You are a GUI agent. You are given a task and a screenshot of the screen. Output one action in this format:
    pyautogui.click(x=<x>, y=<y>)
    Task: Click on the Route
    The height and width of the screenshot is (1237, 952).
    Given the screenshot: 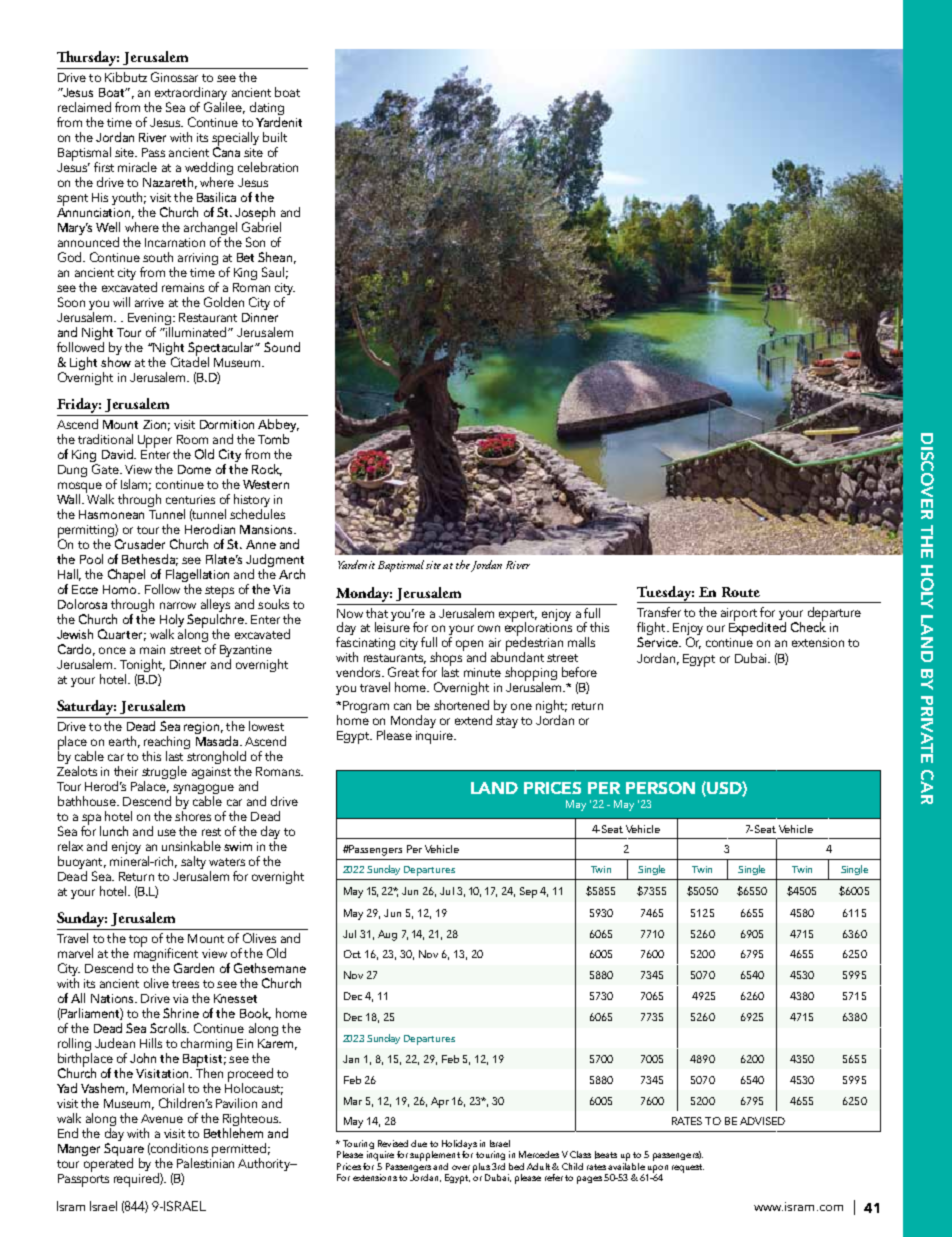 What is the action you would take?
    pyautogui.click(x=741, y=592)
